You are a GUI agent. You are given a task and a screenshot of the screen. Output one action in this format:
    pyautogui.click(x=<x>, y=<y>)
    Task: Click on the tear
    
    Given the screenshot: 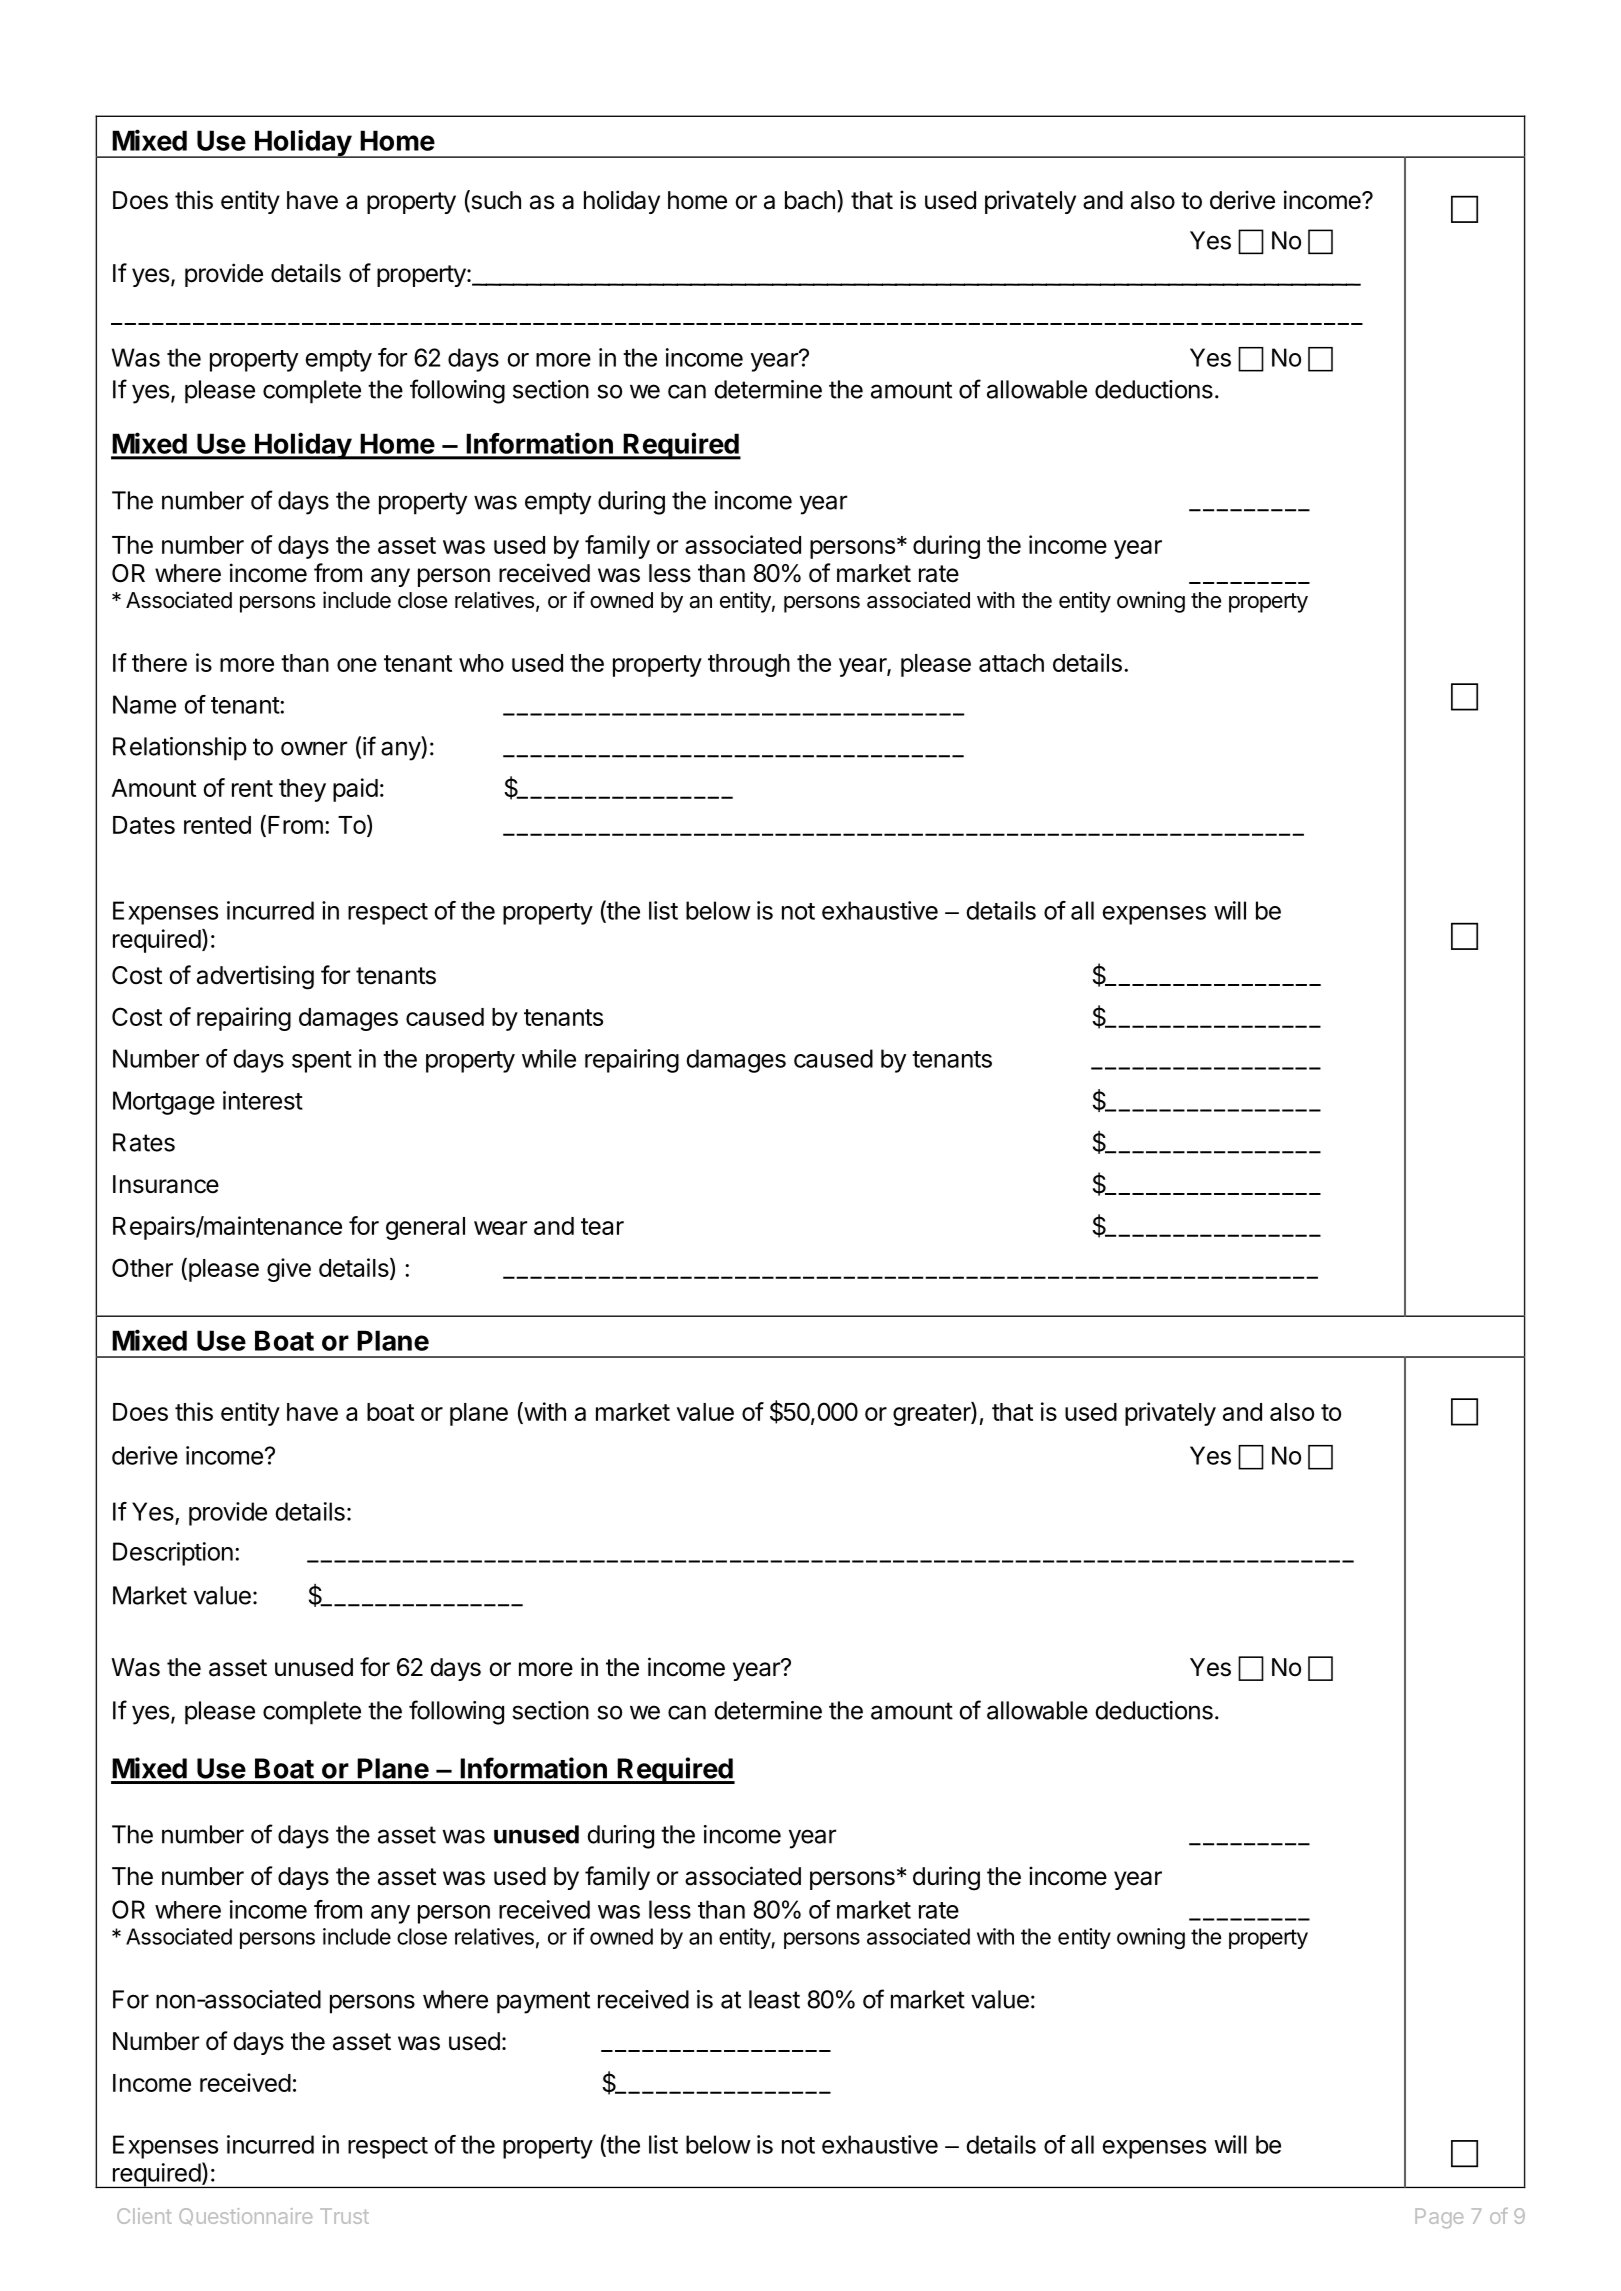 What is the action you would take?
    pyautogui.click(x=602, y=1226)
